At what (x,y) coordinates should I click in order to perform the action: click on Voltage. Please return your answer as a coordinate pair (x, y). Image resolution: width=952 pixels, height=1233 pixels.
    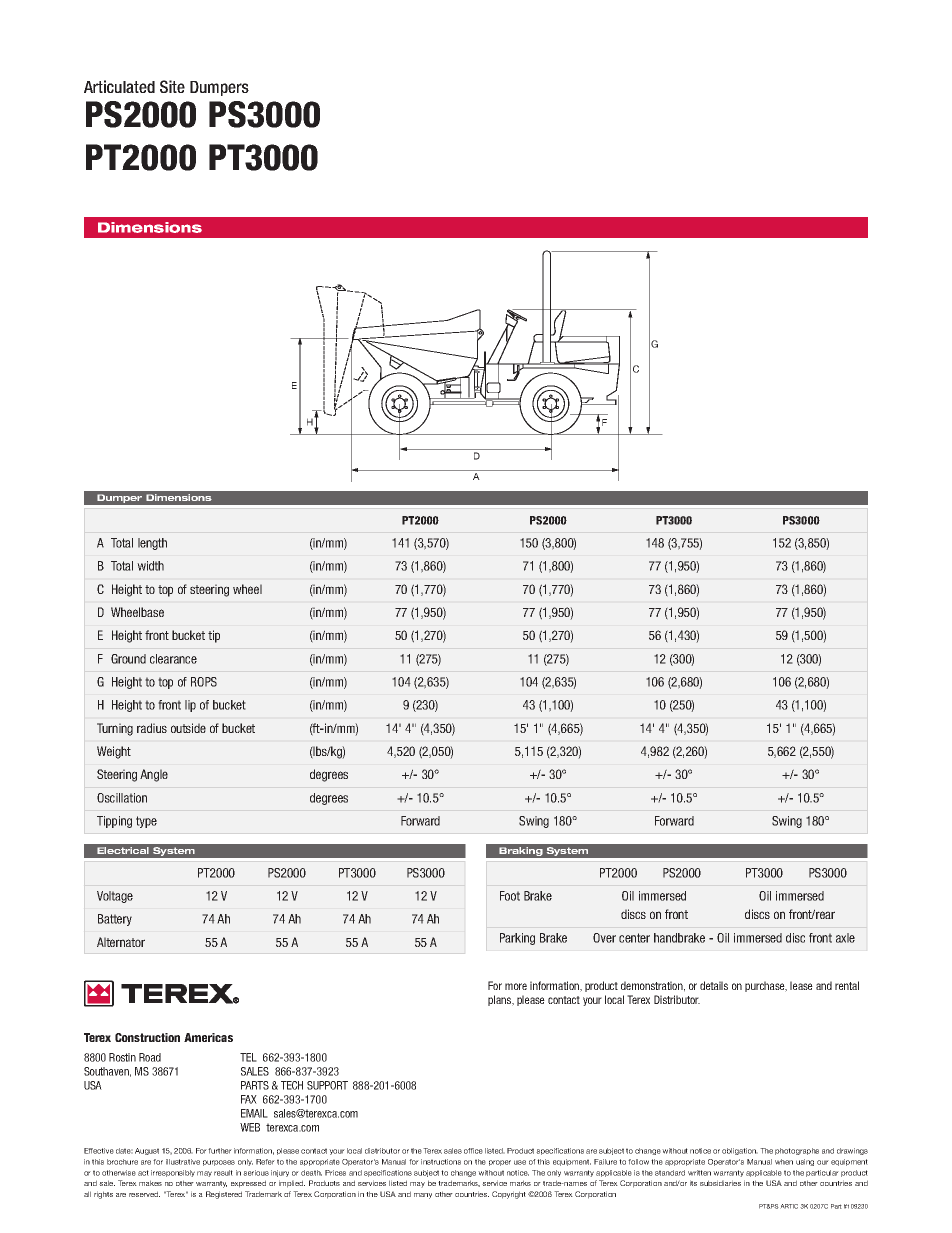
    Looking at the image, I should click on (115, 897).
